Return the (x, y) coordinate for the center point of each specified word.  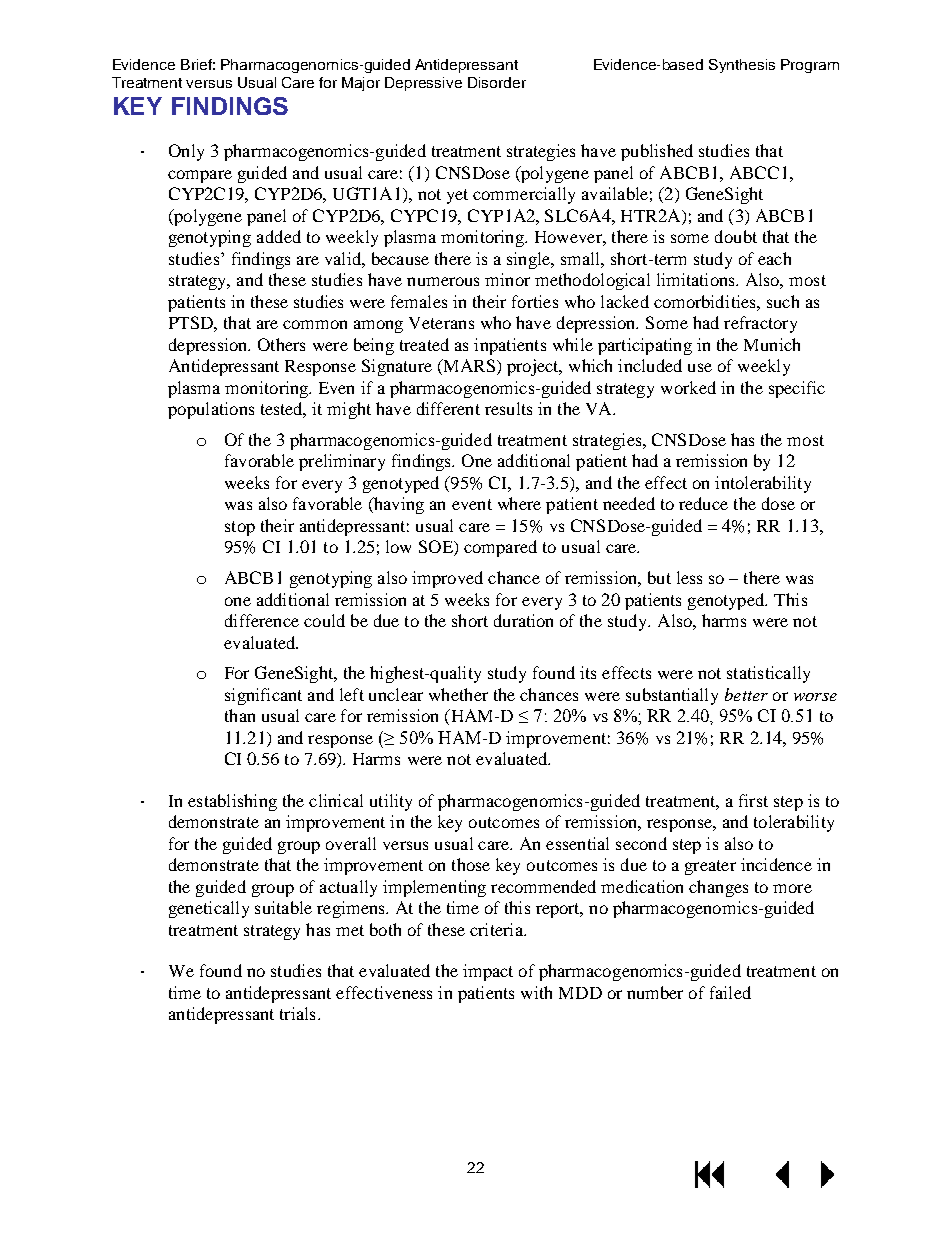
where (519, 503)
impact (488, 972)
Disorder (497, 82)
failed (730, 992)
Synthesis (742, 66)
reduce (703, 503)
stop (240, 528)
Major (361, 84)
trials (297, 1013)
